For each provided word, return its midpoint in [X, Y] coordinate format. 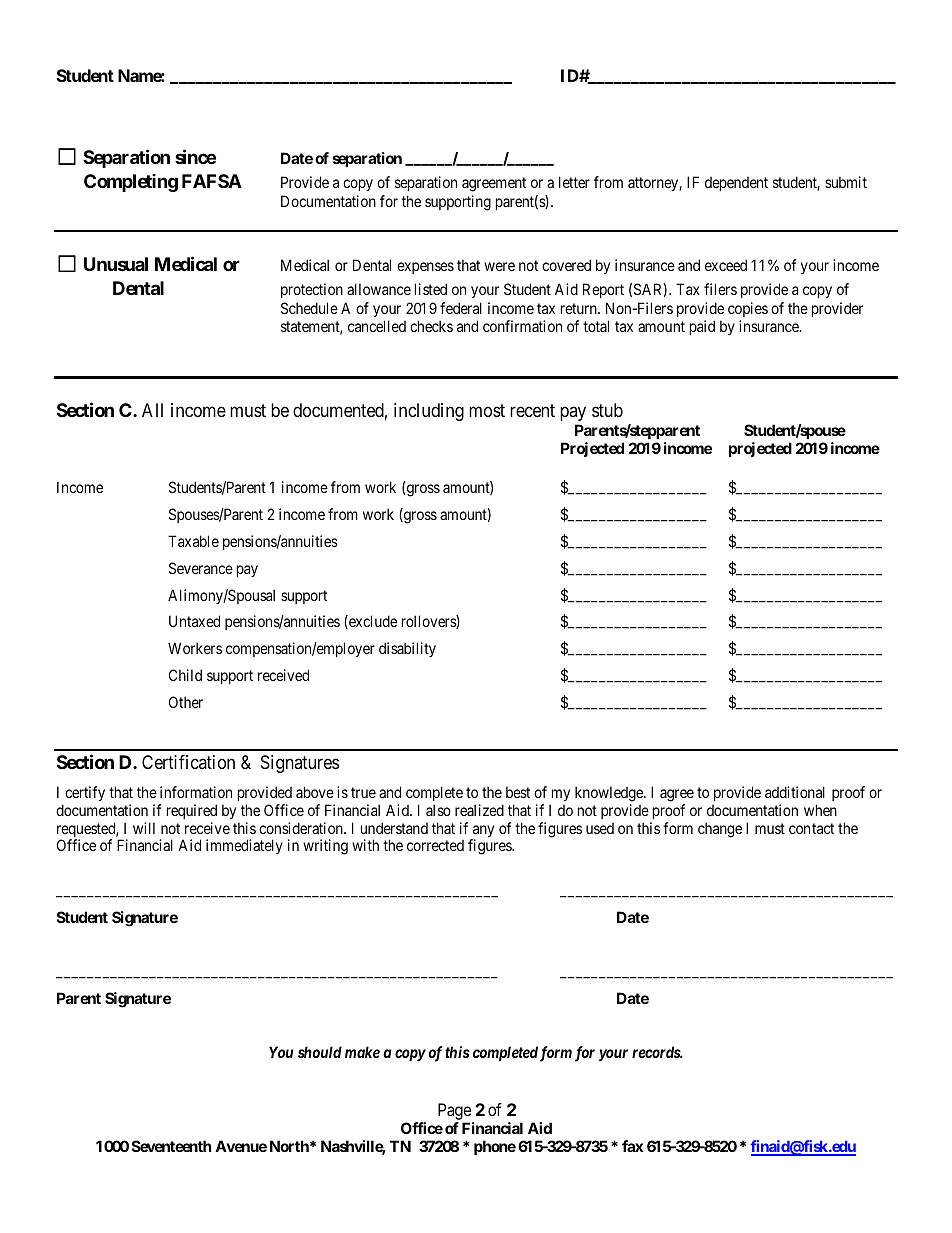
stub [607, 410]
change [720, 830]
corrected [435, 845]
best [518, 792]
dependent [736, 184]
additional [795, 792]
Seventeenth [171, 1146]
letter [574, 182]
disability [407, 649]
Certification [188, 762]
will [144, 828]
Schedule [309, 308]
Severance [201, 568]
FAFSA [212, 181]
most [487, 411]
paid [702, 327]
